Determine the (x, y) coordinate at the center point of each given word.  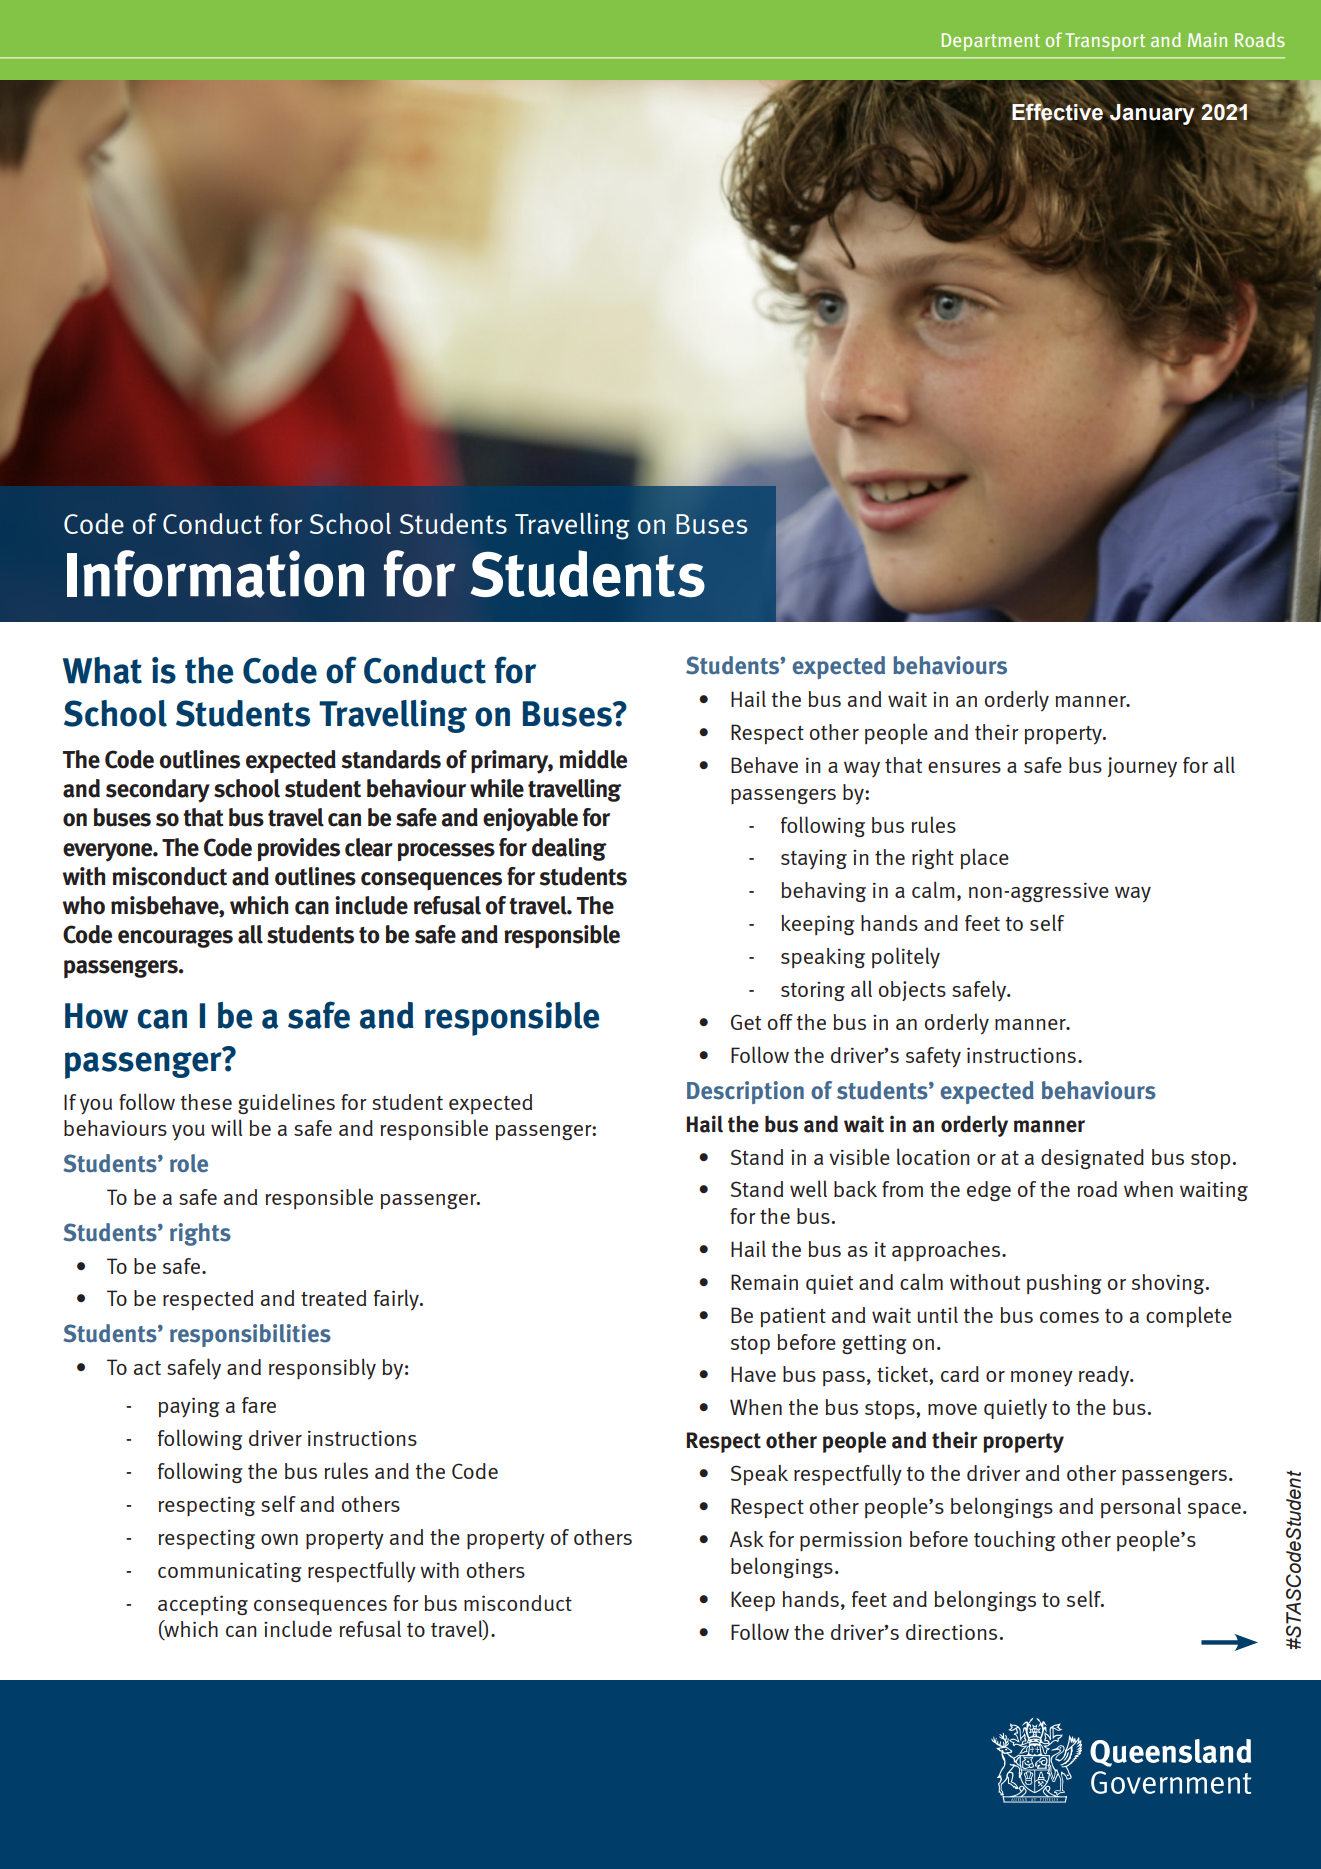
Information (215, 574)
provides (299, 850)
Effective (1057, 112)
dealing (569, 849)
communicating (230, 1572)
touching (1015, 1541)
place (984, 859)
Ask (747, 1539)
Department (991, 42)
